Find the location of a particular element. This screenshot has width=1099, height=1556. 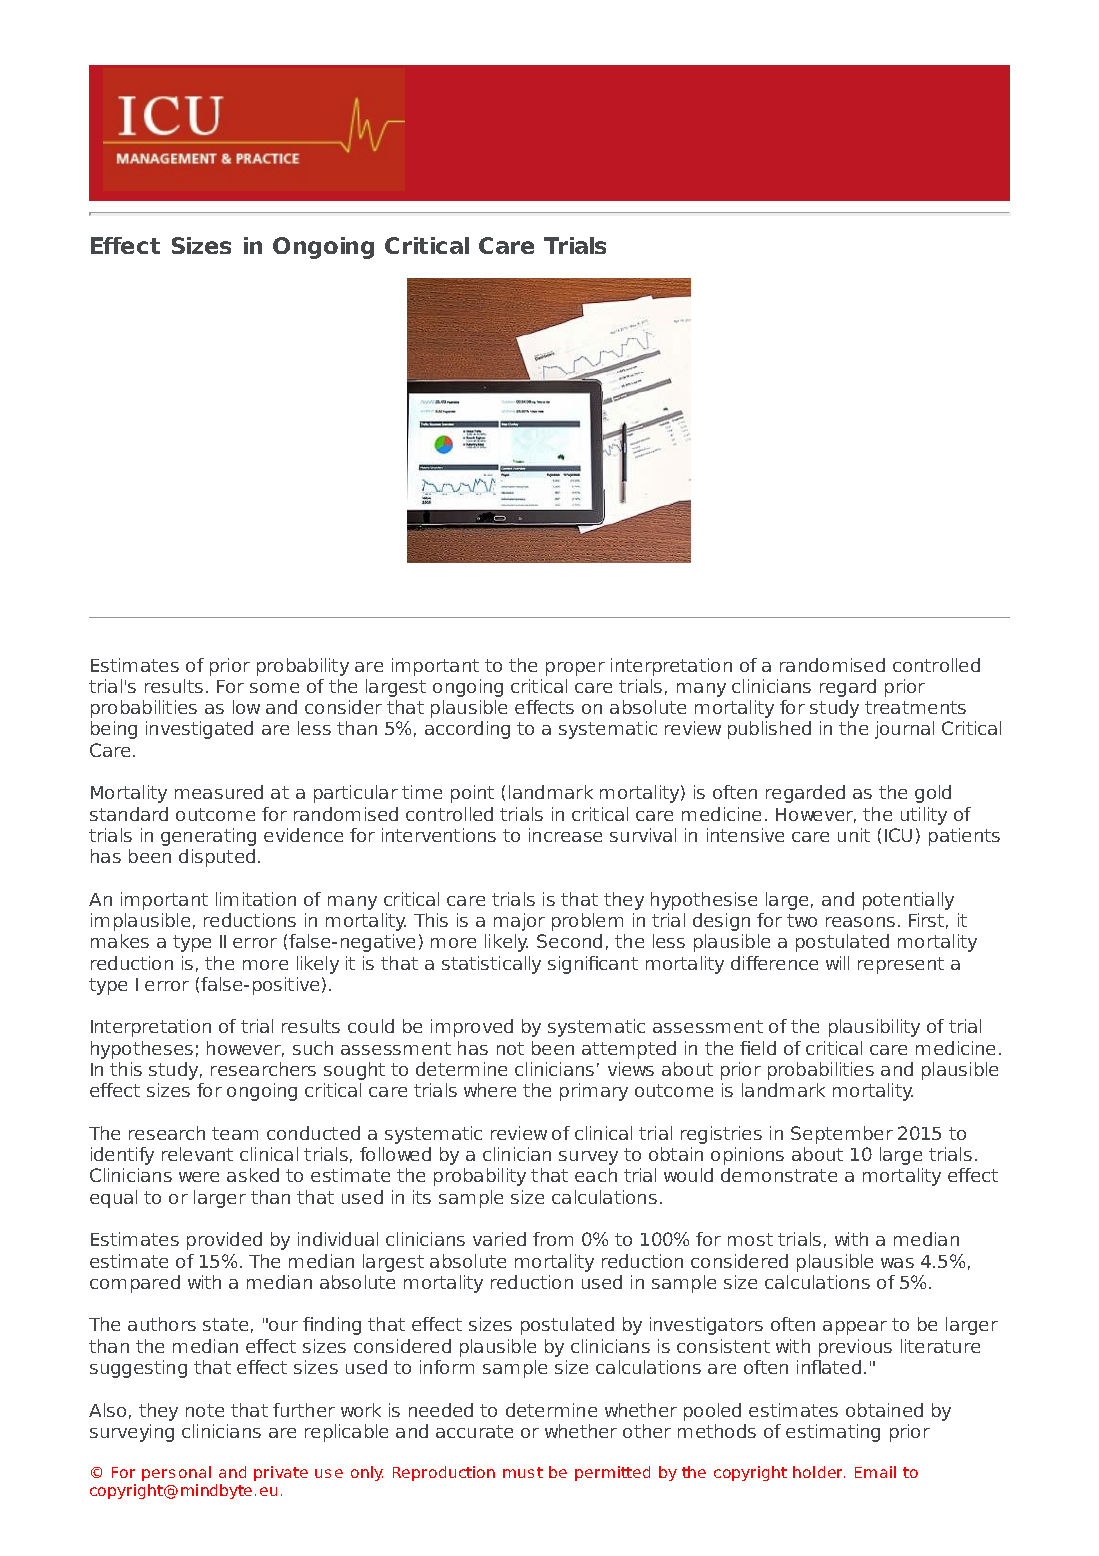

accurate is located at coordinates (474, 1431).
